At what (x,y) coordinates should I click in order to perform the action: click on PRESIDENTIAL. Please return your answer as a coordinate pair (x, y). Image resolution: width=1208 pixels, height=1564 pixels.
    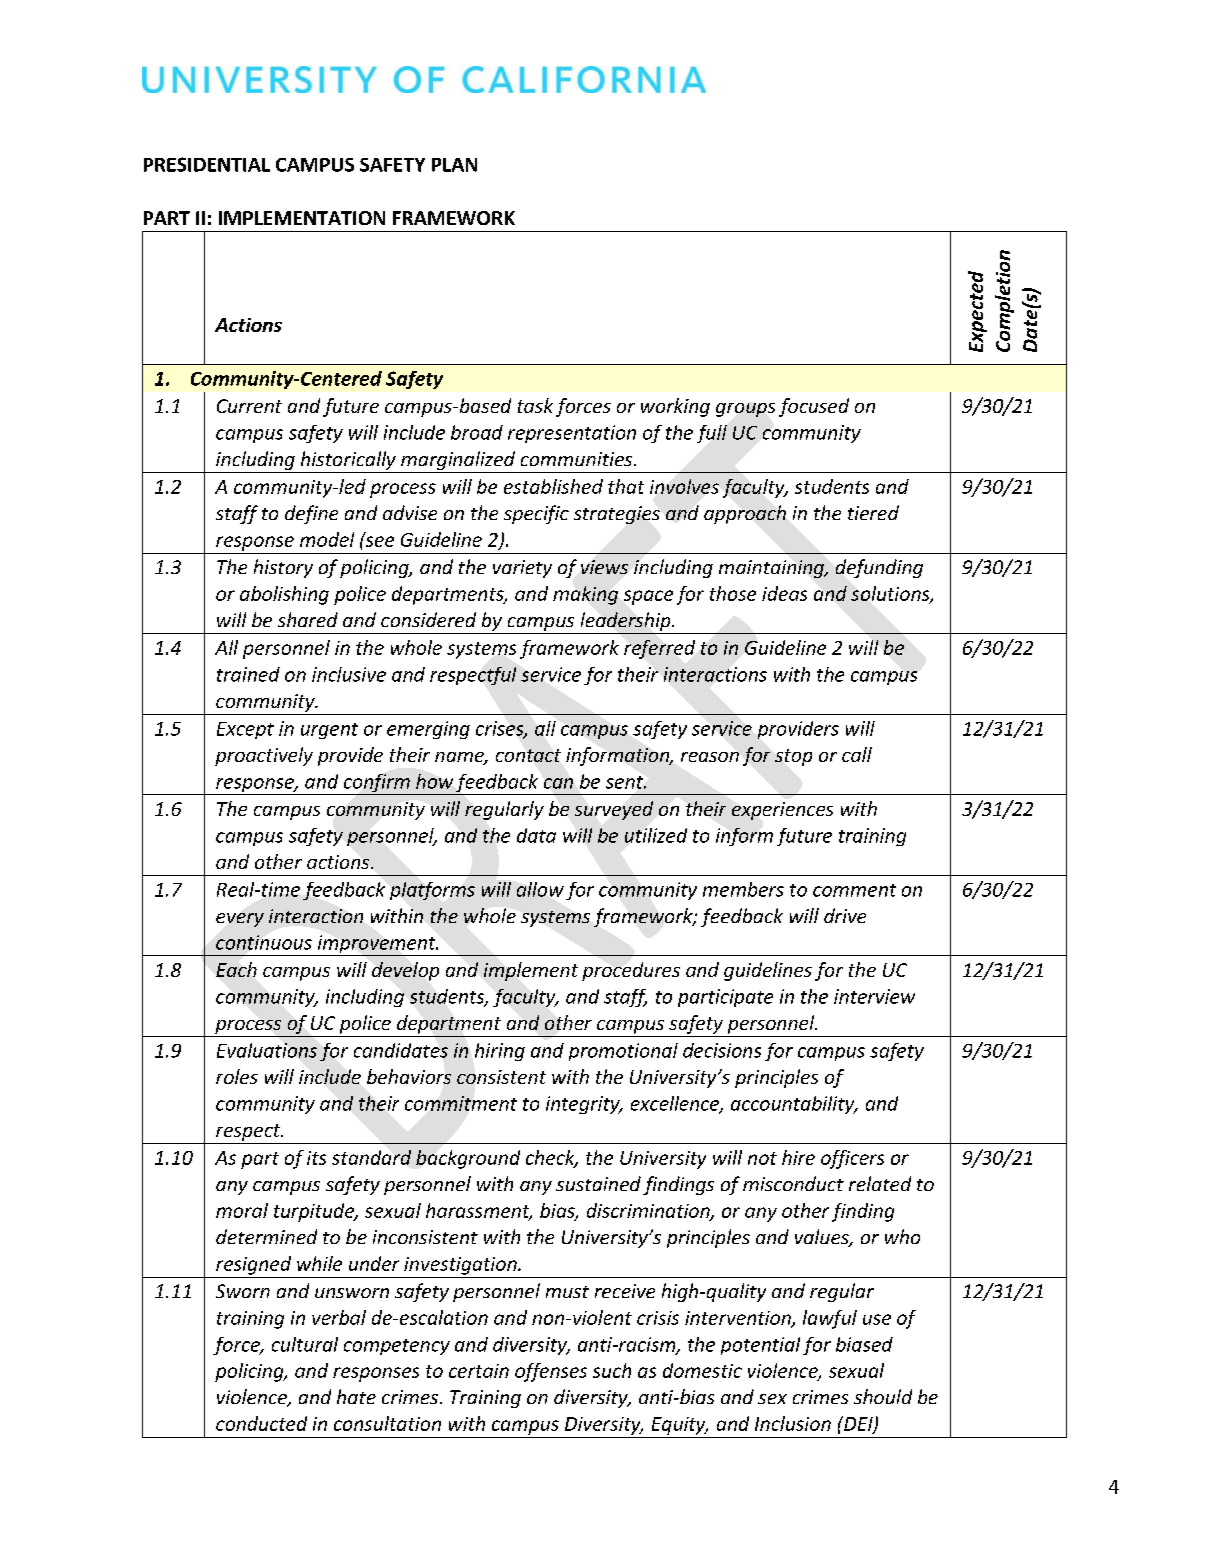
    Looking at the image, I should click on (207, 164).
